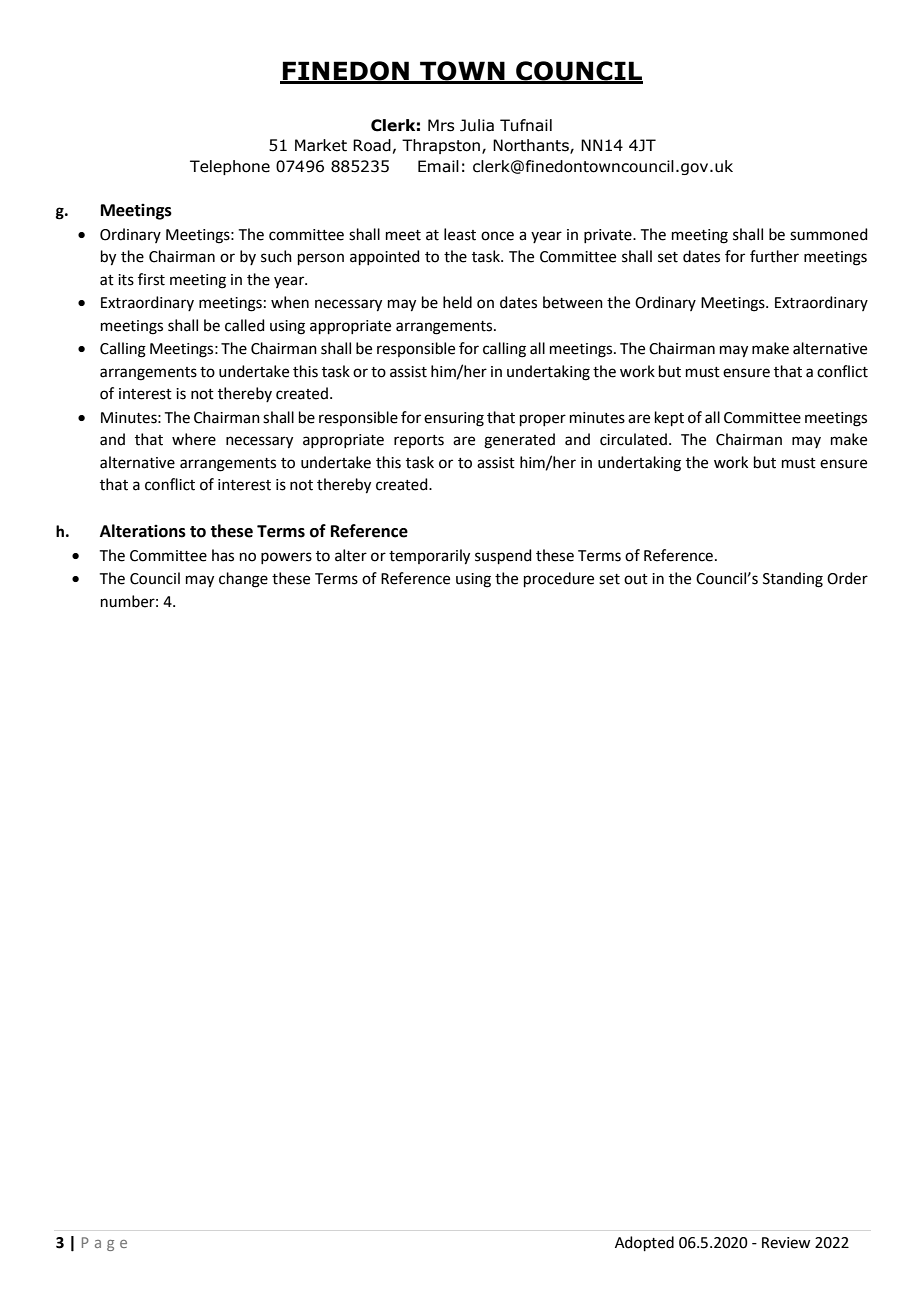 The image size is (924, 1308). Describe the element at coordinates (223, 555) in the screenshot. I see `has` at that location.
